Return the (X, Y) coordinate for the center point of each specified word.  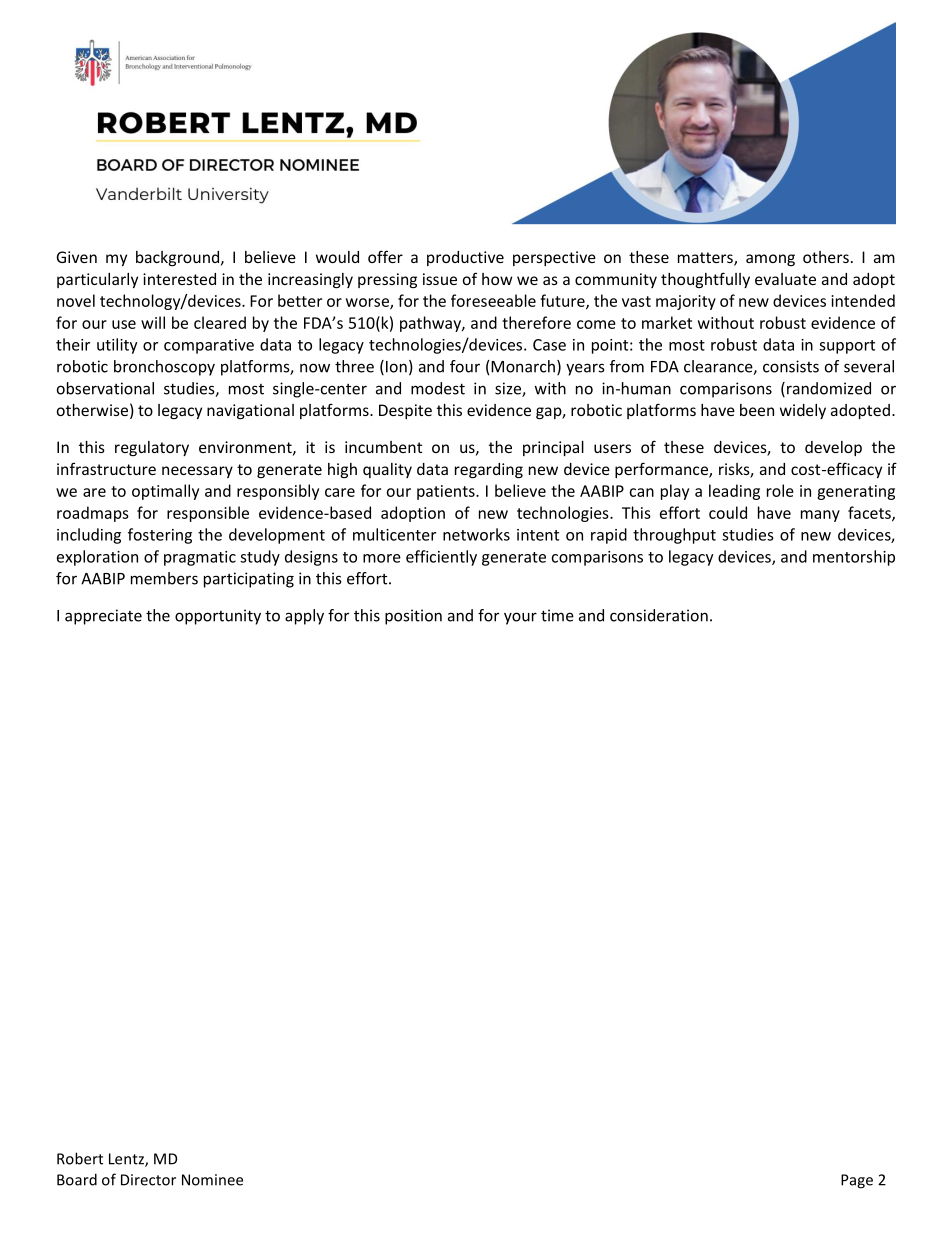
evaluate (785, 279)
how (497, 279)
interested (179, 279)
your (520, 618)
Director (148, 1180)
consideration (659, 615)
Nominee (212, 1180)
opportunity (218, 617)
